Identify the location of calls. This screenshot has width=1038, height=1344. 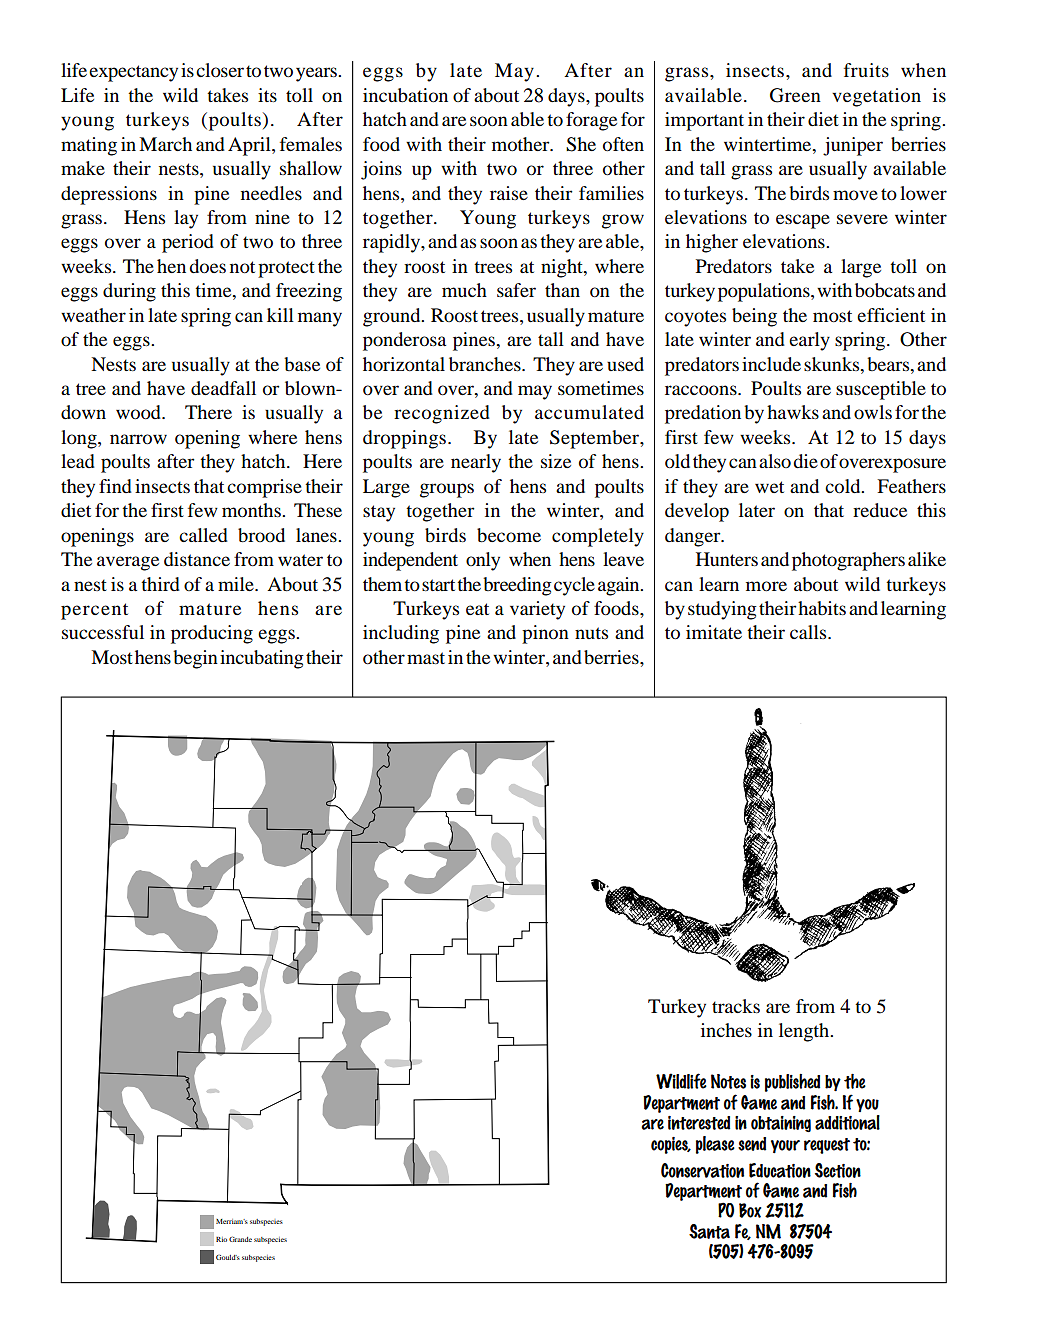
(809, 632).
